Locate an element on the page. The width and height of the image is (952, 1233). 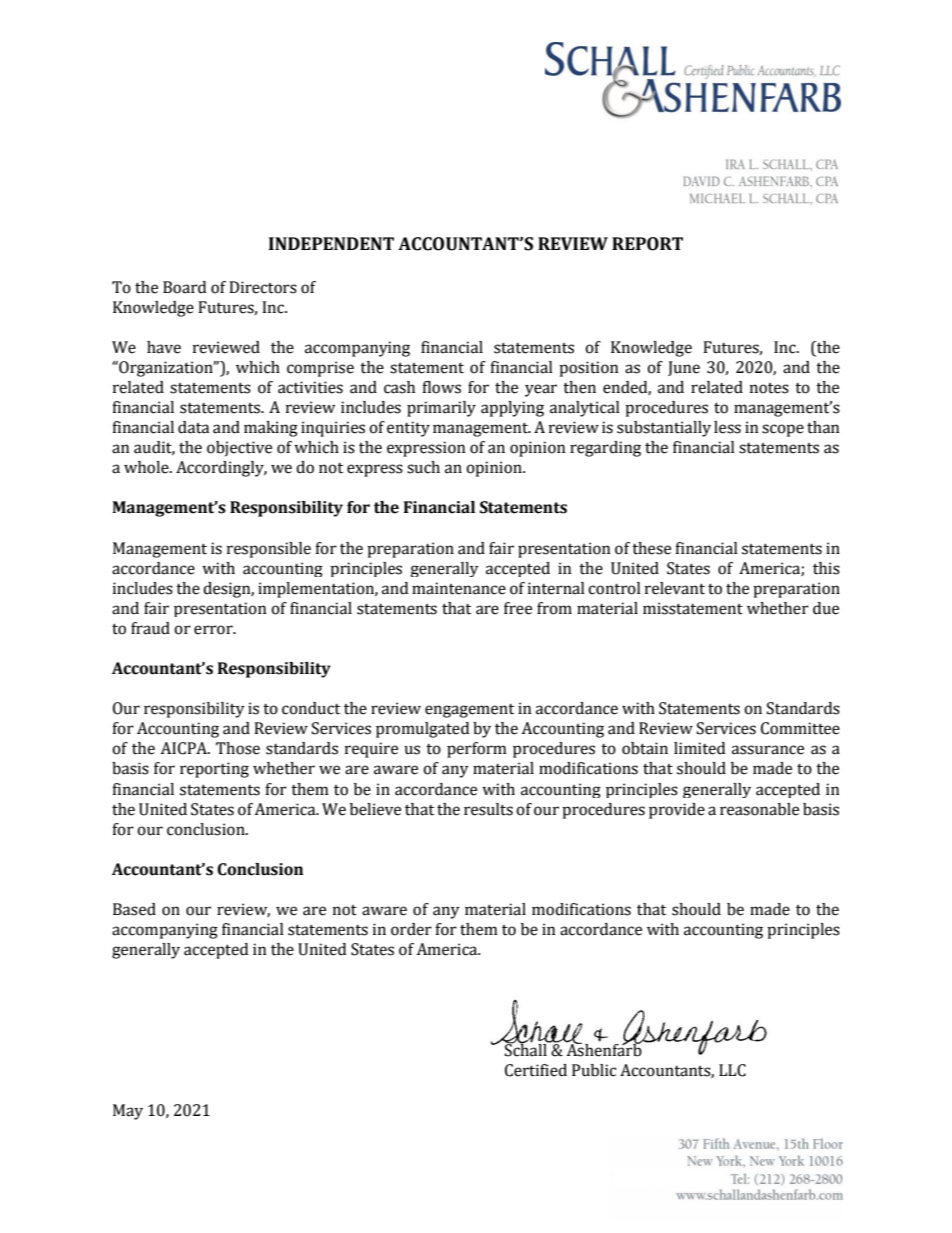
INDEPENDENT is located at coordinates (331, 243).
